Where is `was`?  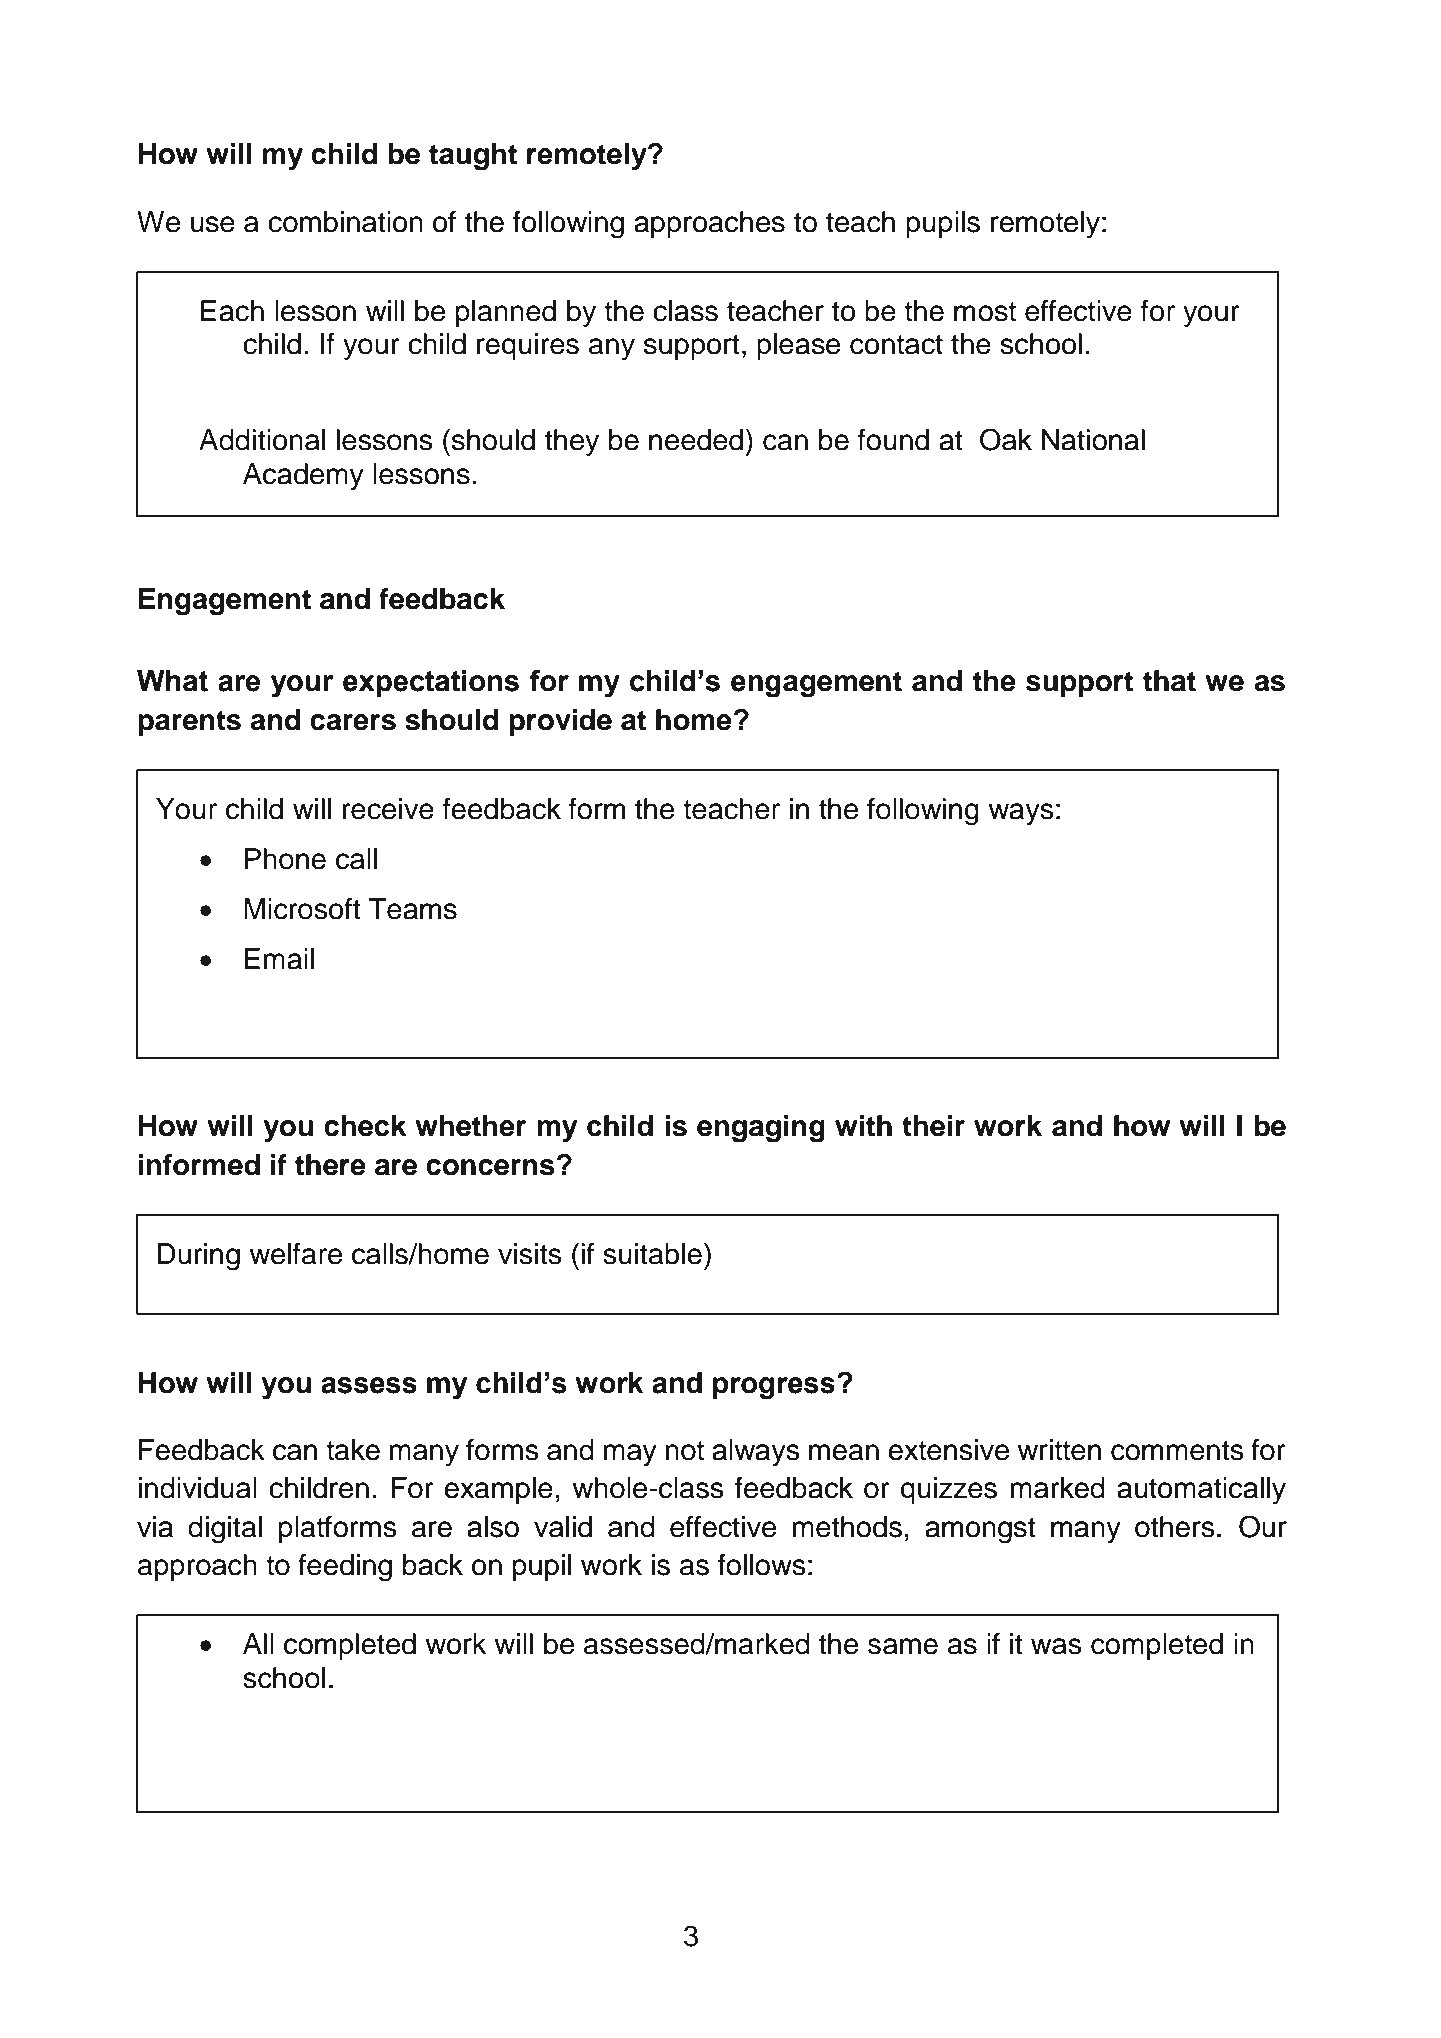 was is located at coordinates (1056, 1646).
